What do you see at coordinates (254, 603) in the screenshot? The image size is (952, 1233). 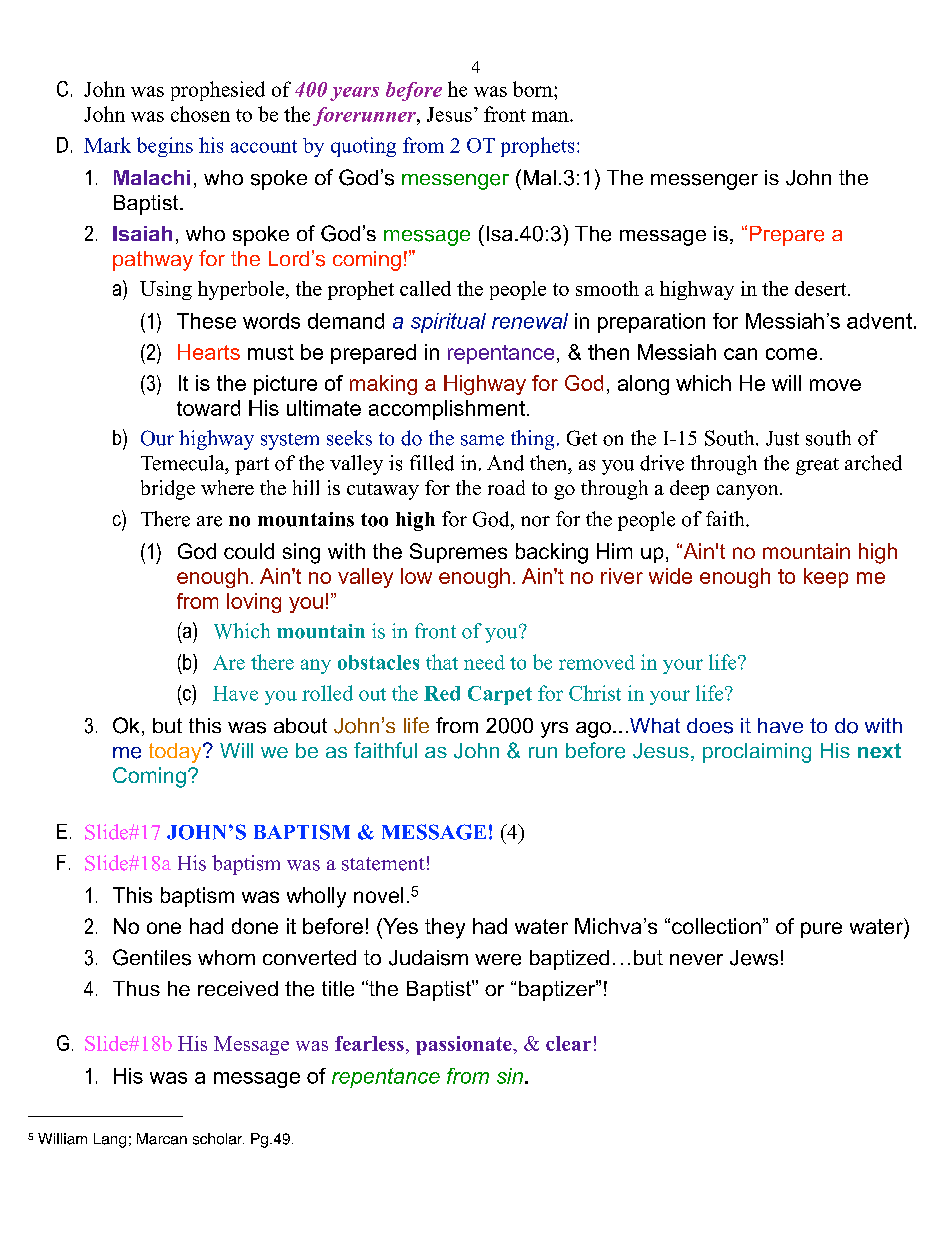 I see `loving` at bounding box center [254, 603].
